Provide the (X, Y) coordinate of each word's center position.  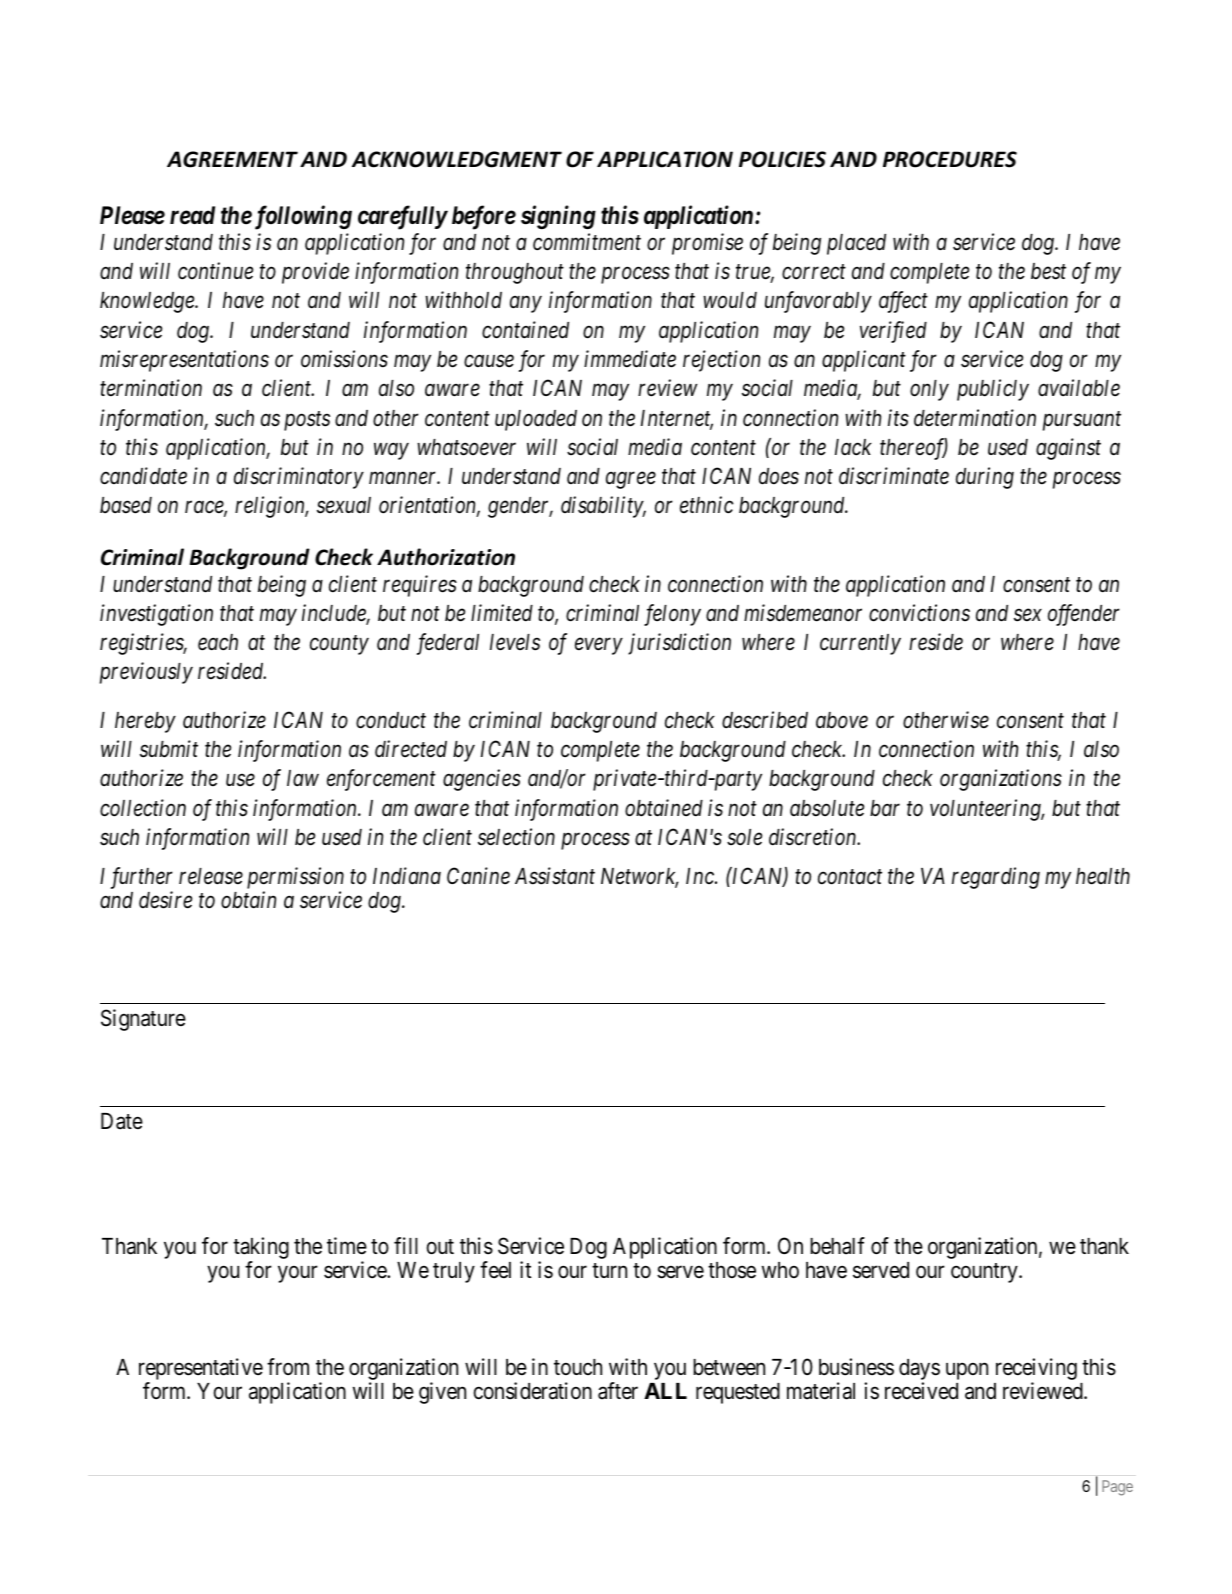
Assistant (555, 876)
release (211, 876)
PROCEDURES (950, 159)
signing (558, 217)
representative (201, 1370)
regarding (996, 878)
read (192, 215)
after (618, 1391)
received (921, 1391)
